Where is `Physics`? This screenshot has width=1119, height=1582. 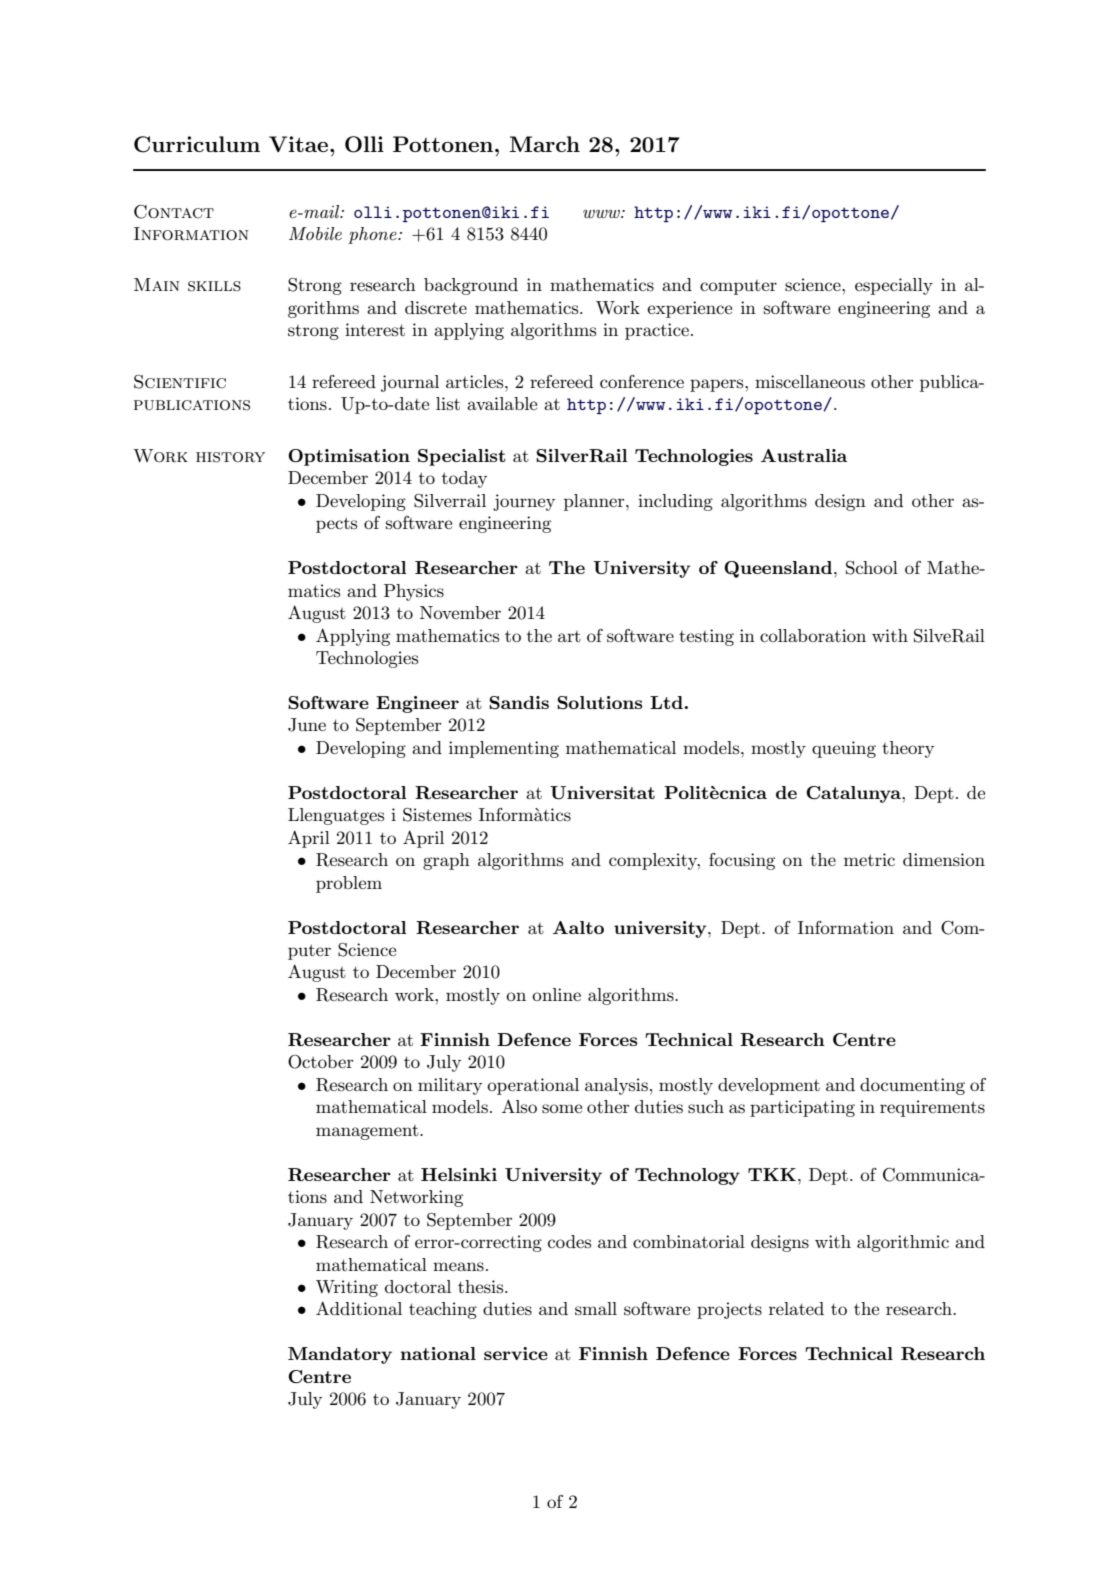 Physics is located at coordinates (414, 592).
